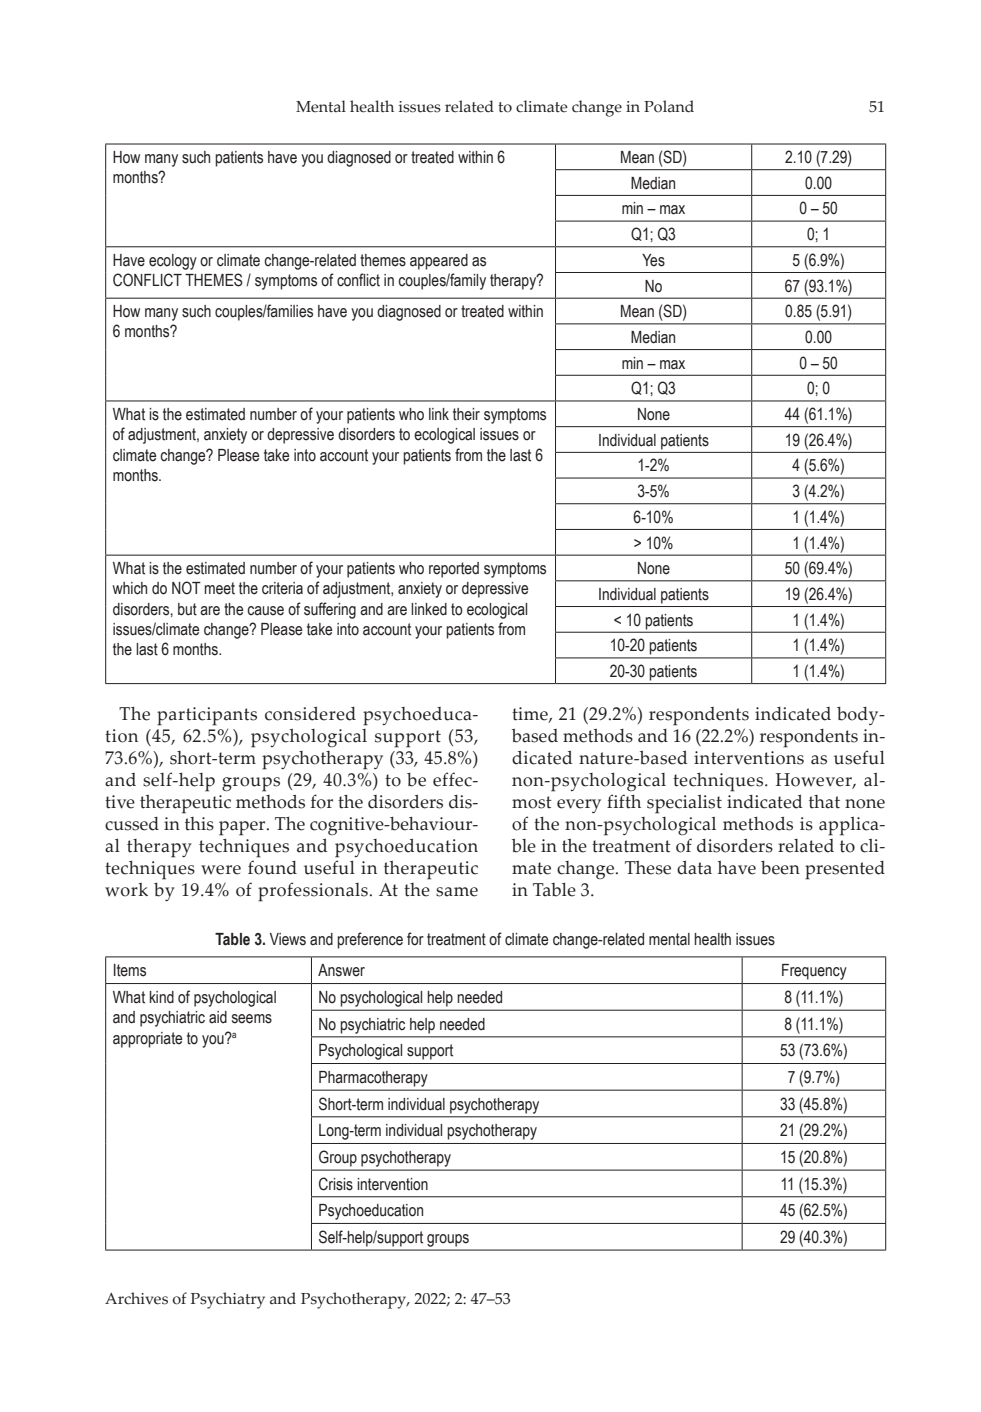 This screenshot has height=1412, width=981. I want to click on were, so click(221, 870).
